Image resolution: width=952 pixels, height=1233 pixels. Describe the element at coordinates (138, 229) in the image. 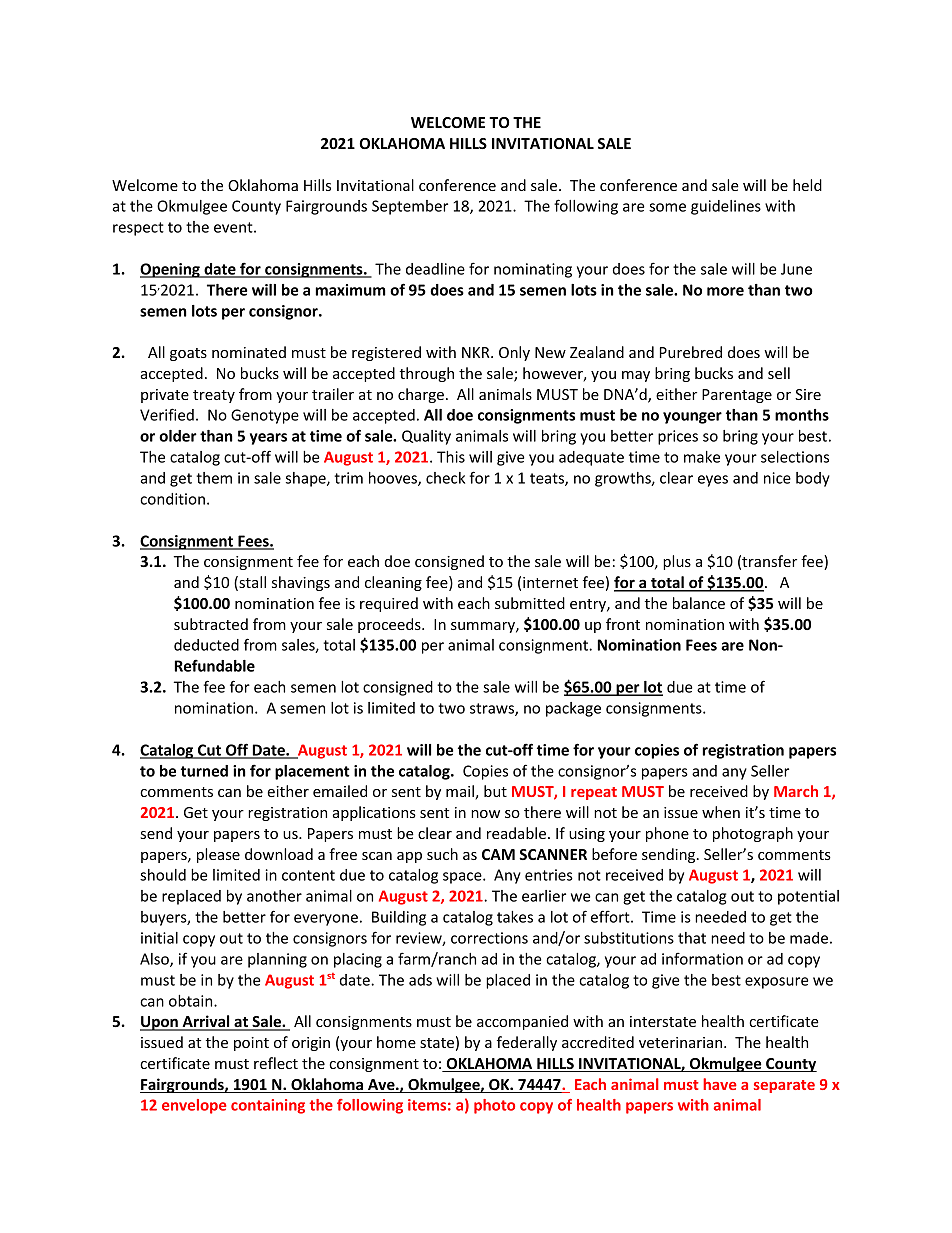

I see `respect` at that location.
